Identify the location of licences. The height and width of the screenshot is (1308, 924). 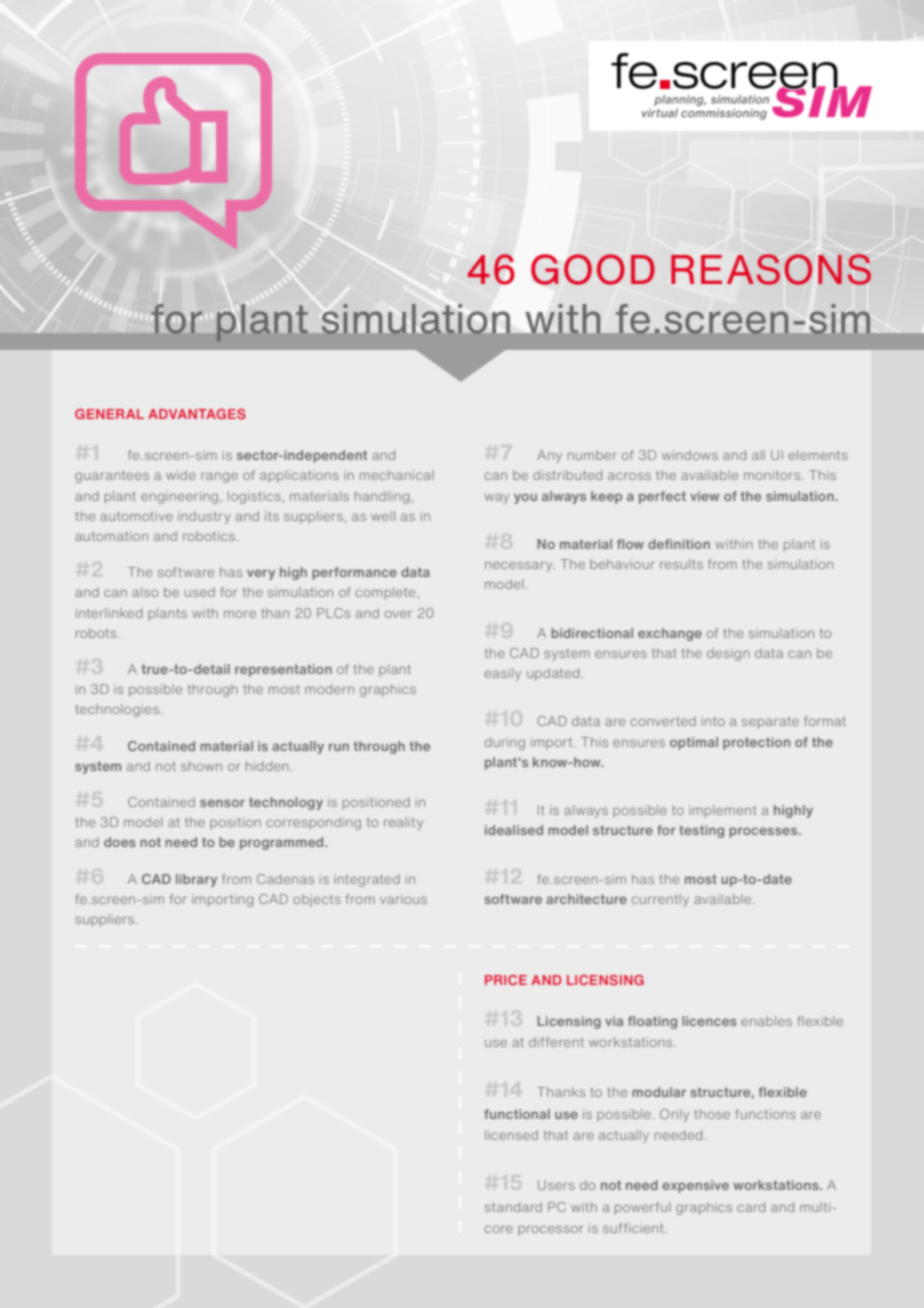
(709, 1021).
